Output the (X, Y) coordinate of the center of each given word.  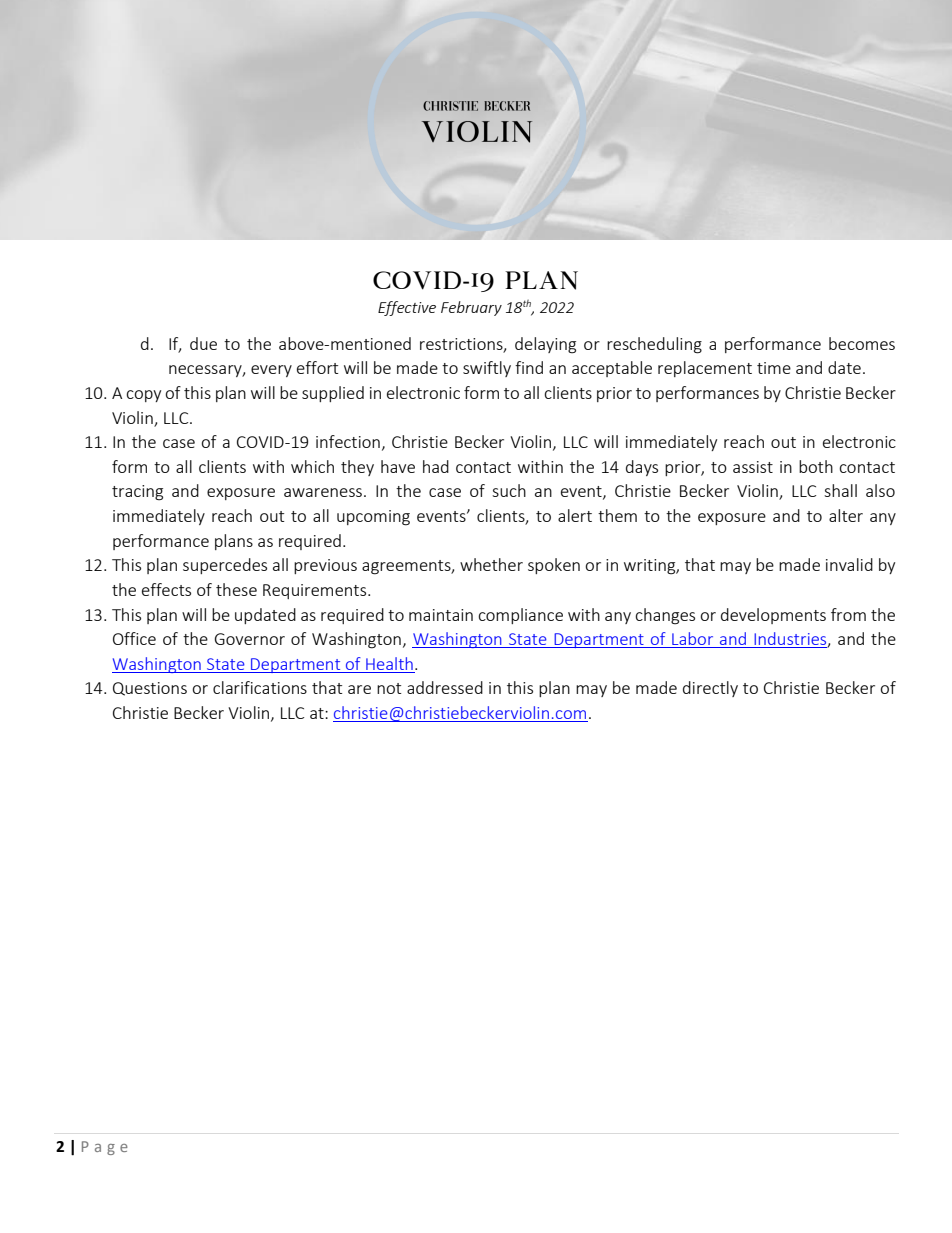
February (471, 308)
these (236, 589)
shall (840, 490)
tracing (137, 493)
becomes (862, 343)
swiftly (487, 369)
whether (491, 564)
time (774, 368)
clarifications (260, 687)
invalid (849, 564)
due (203, 343)
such (509, 490)
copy (143, 396)
